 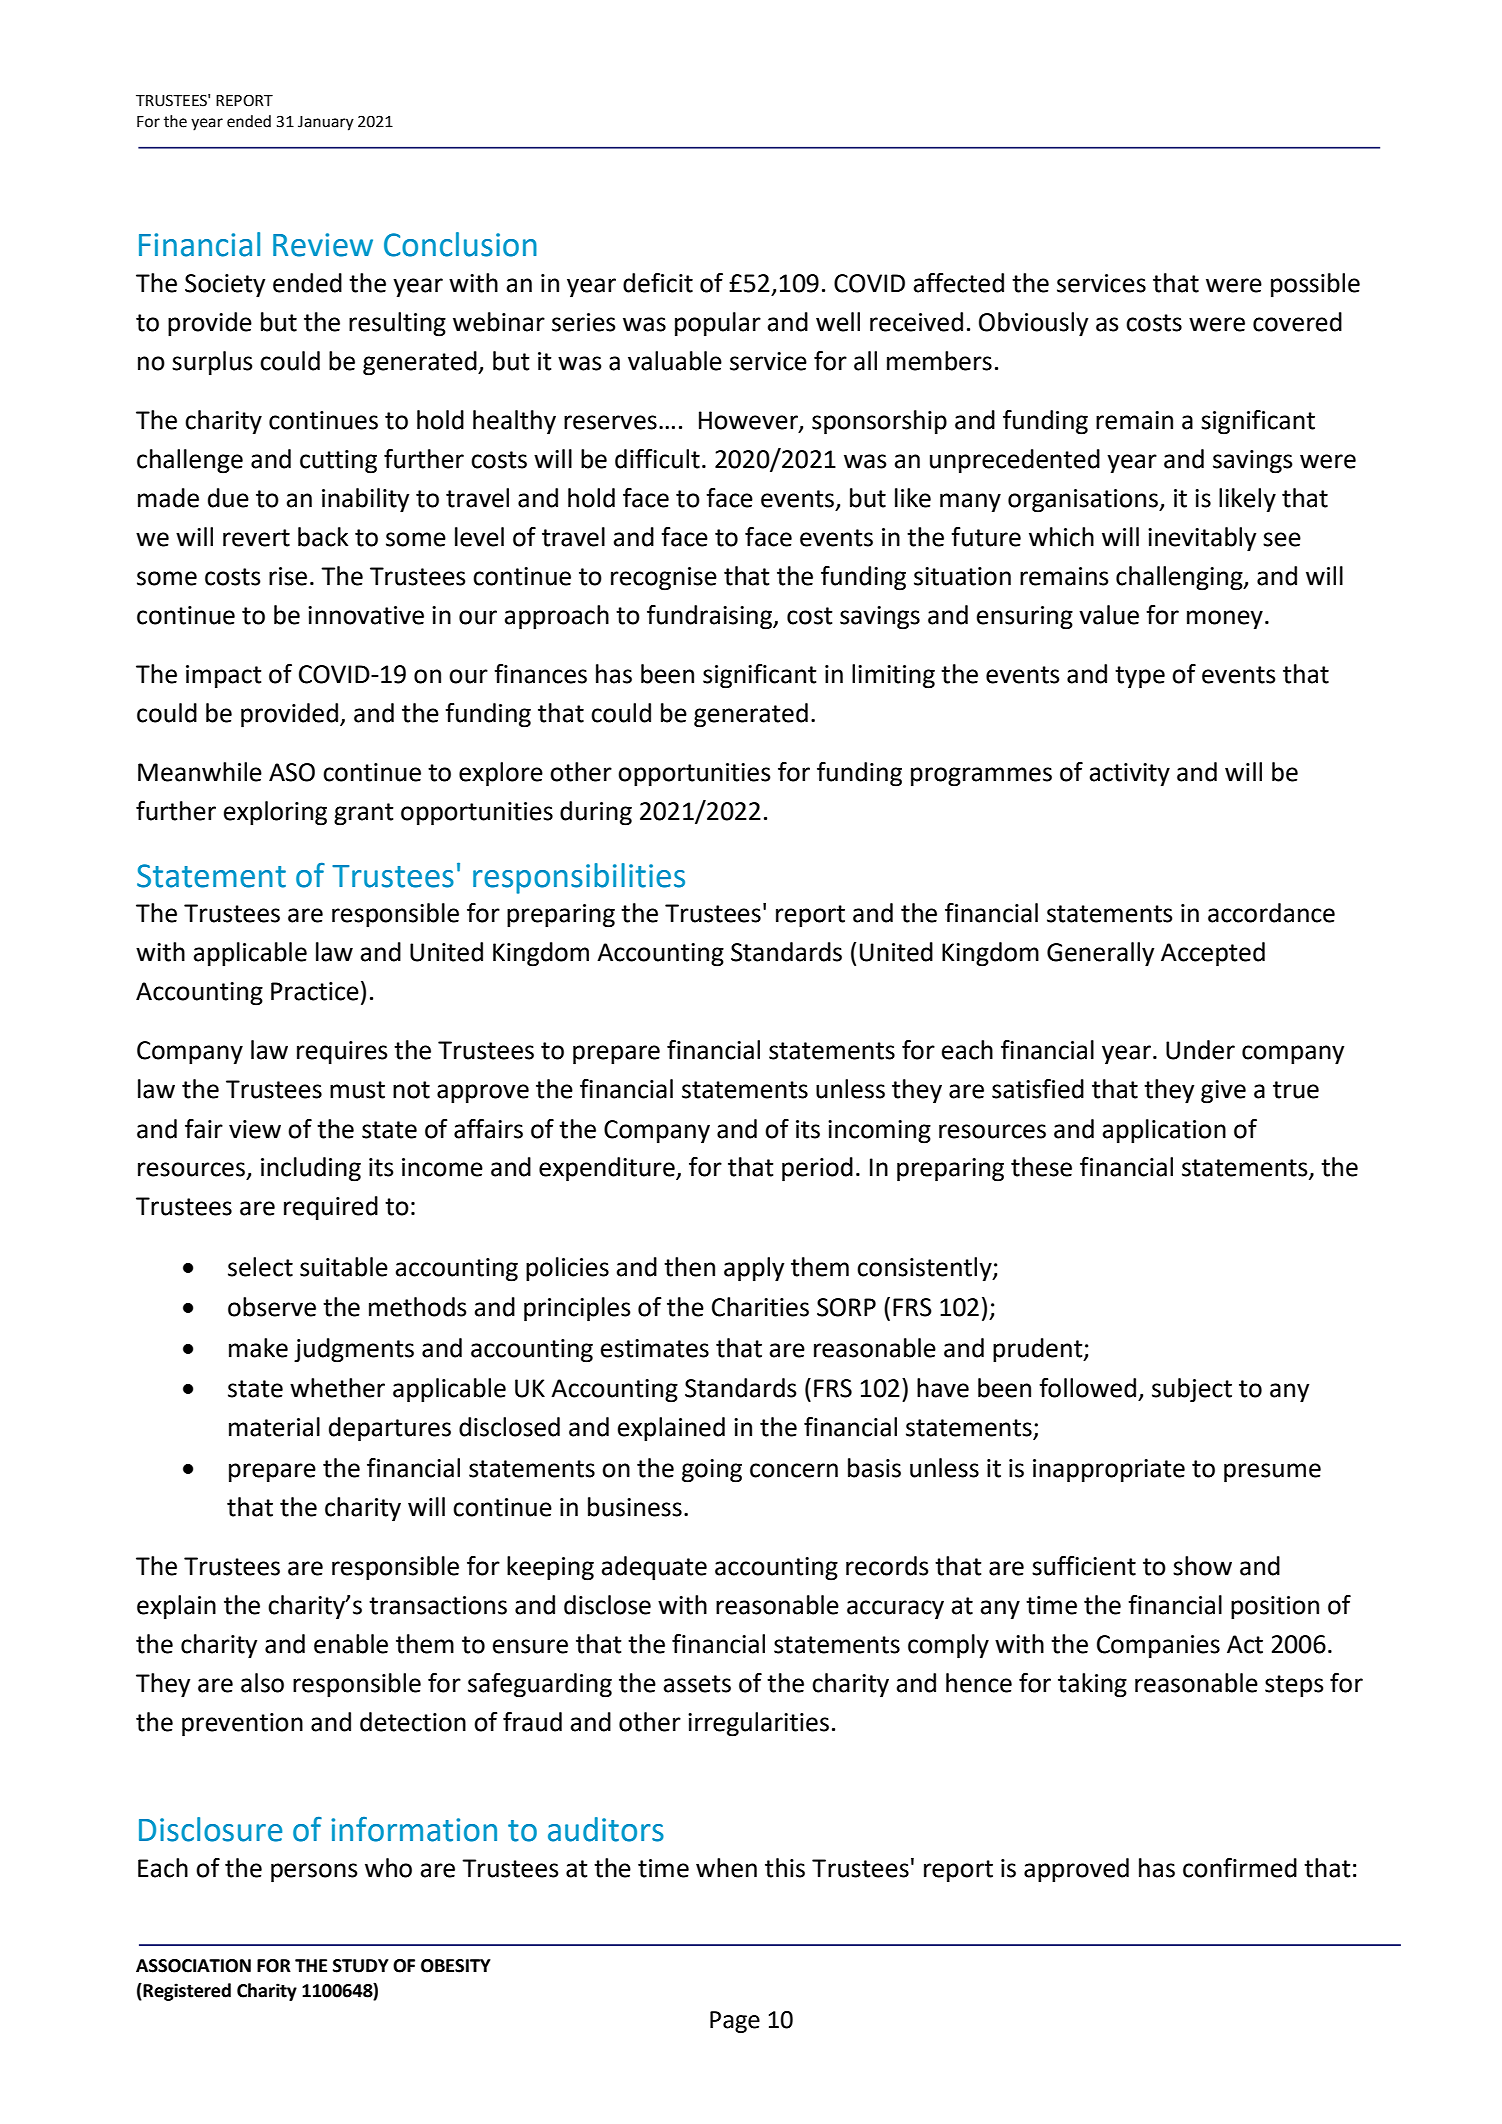 What do you see at coordinates (326, 123) in the page?
I see `January` at bounding box center [326, 123].
